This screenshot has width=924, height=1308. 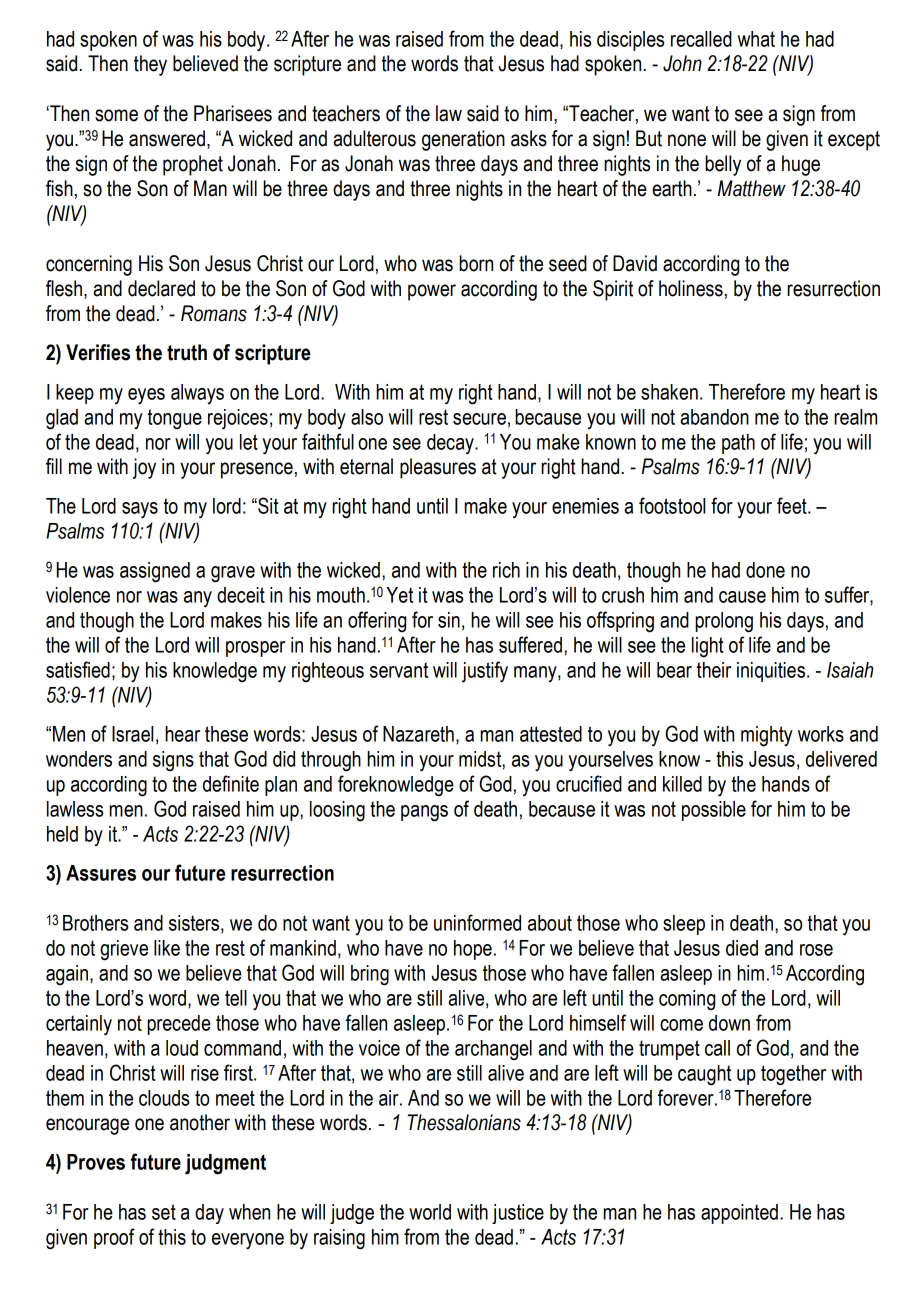 What do you see at coordinates (167, 948) in the screenshot?
I see `like` at bounding box center [167, 948].
